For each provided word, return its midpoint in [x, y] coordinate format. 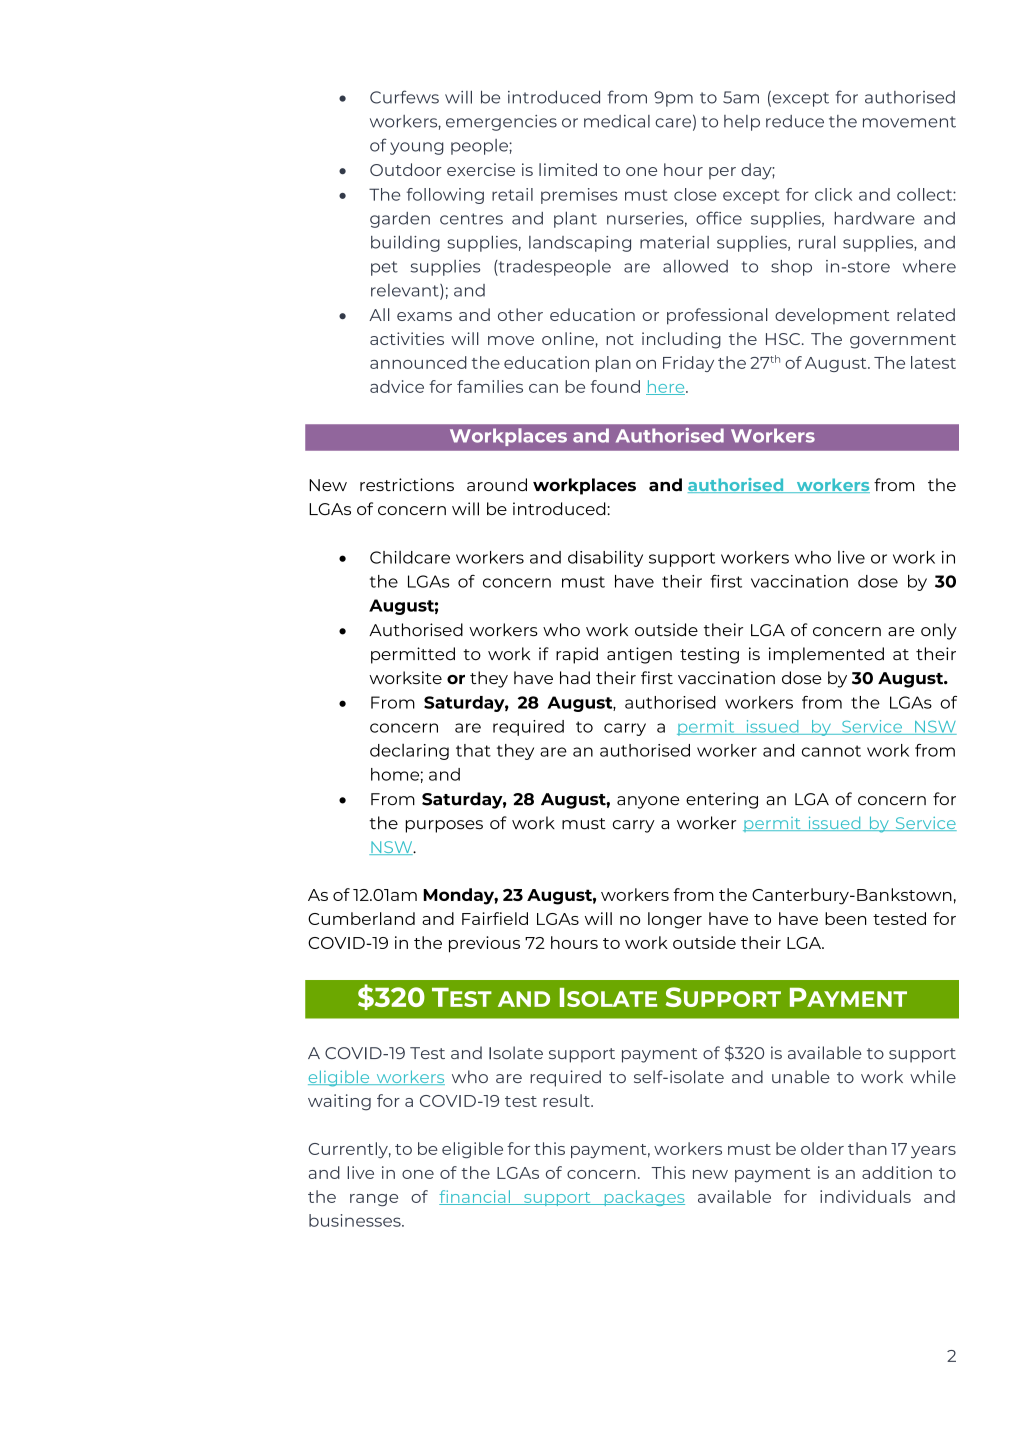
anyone [648, 802]
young [417, 148]
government [903, 341]
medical [617, 121]
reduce [795, 121]
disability [605, 558]
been [845, 918]
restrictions [407, 484]
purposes [444, 826]
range [374, 1200]
